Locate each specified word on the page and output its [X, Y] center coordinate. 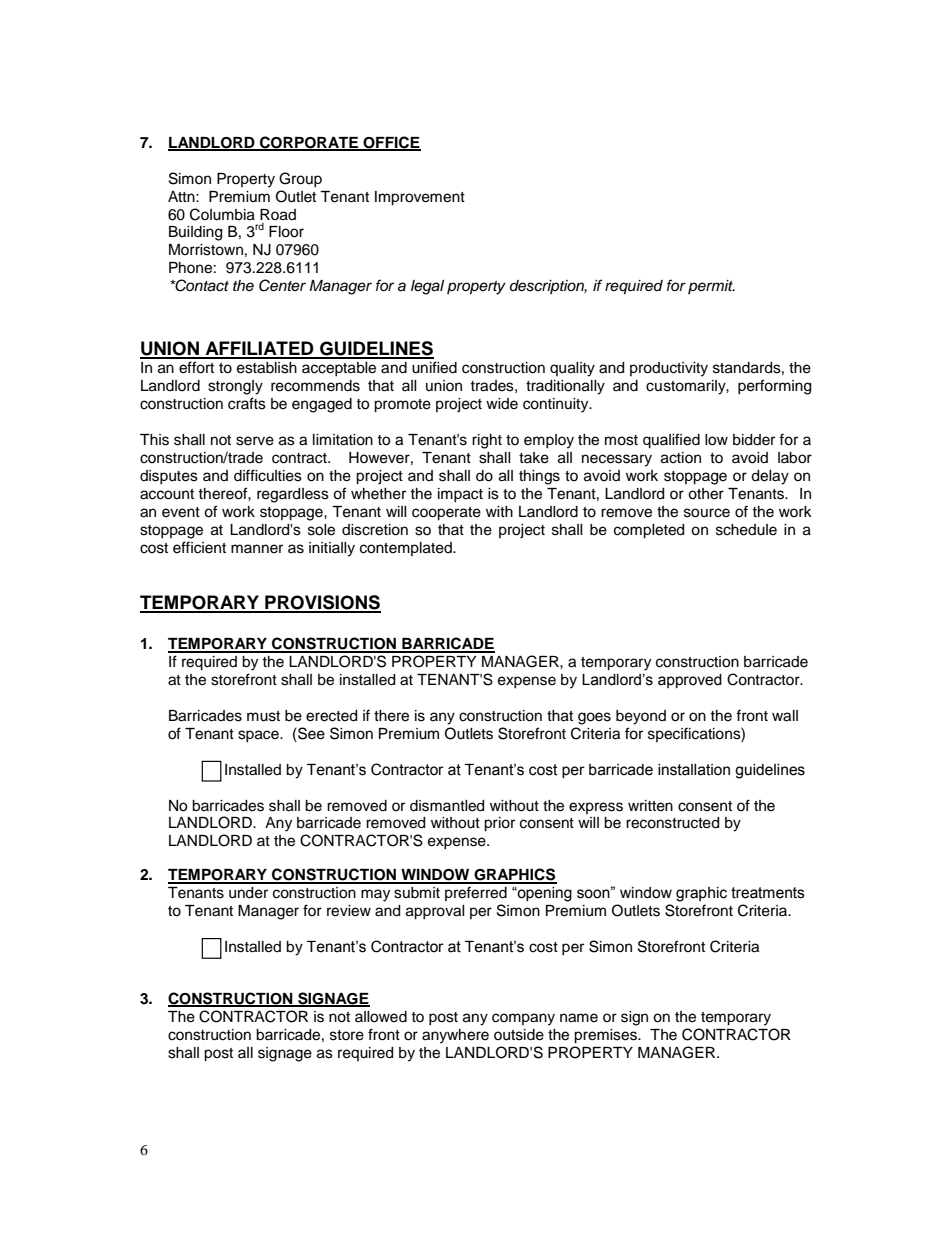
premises [606, 1036]
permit [711, 287]
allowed [381, 1017]
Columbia [222, 214]
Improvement [420, 198]
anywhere [455, 1036]
